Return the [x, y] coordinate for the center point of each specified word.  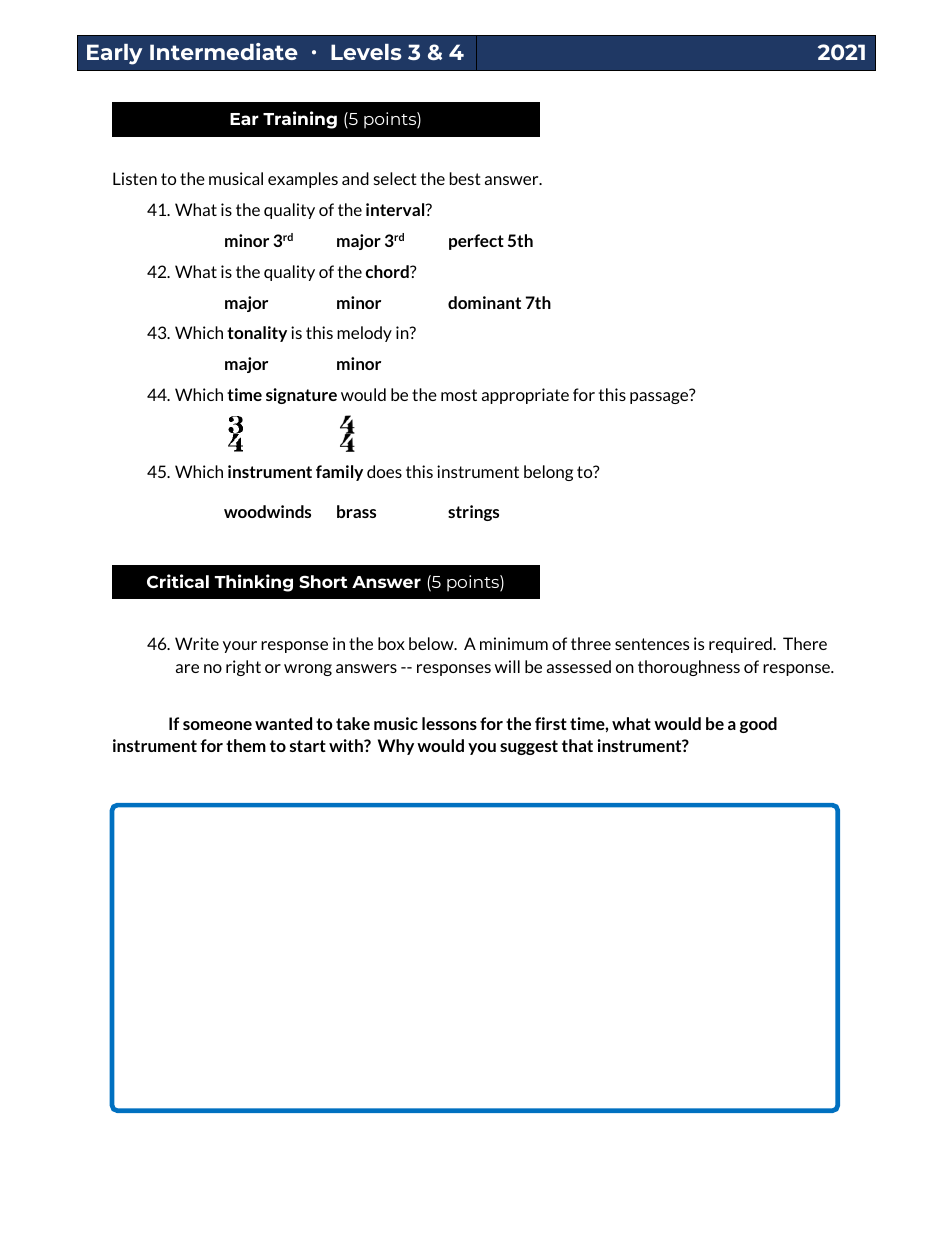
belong [548, 473]
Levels [366, 52]
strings [473, 513]
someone [217, 725]
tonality [257, 334]
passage [660, 397]
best [465, 178]
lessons [449, 723]
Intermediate [224, 51]
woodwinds [267, 511]
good [758, 725]
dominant [484, 302]
